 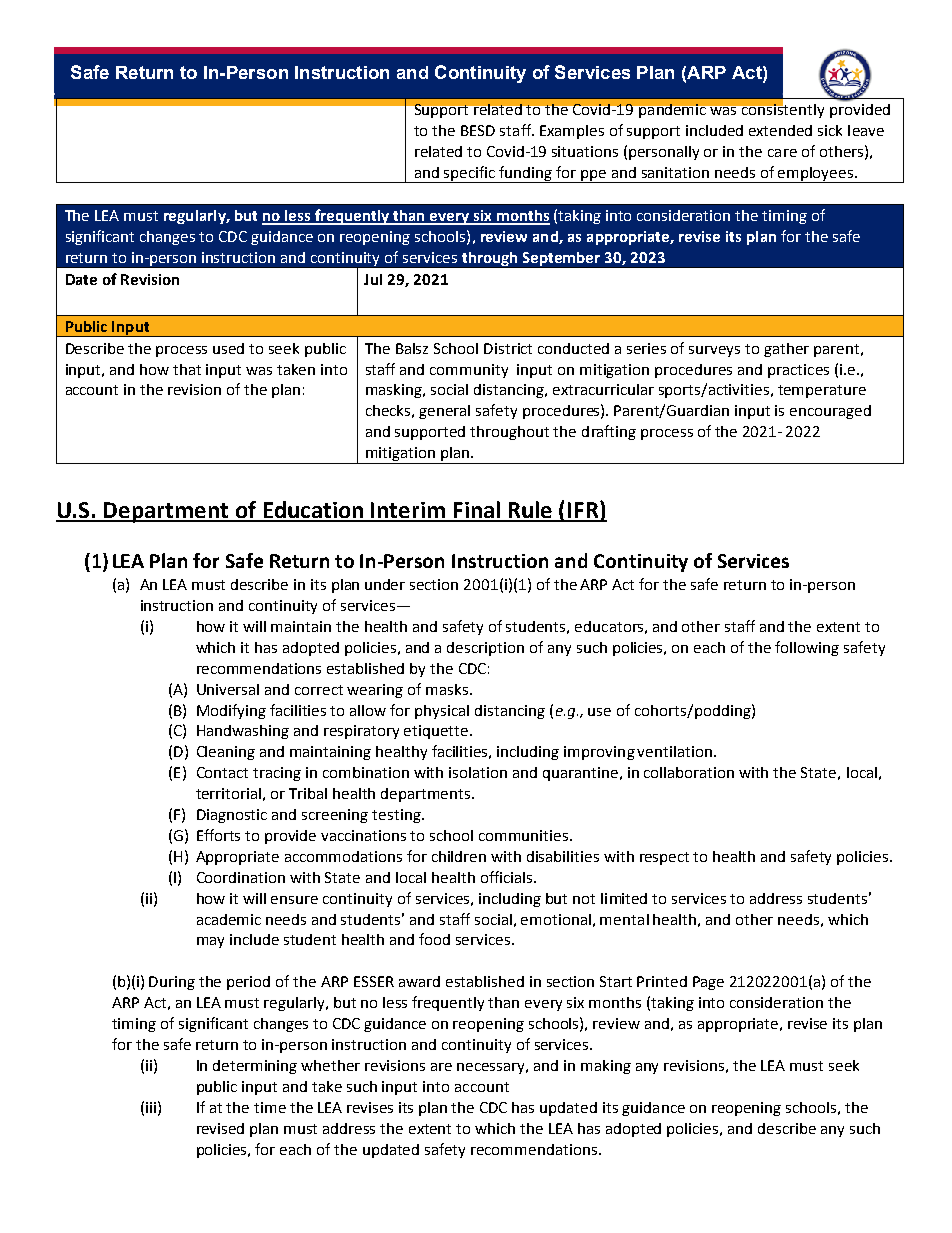 What do you see at coordinates (782, 153) in the page?
I see `care` at bounding box center [782, 153].
